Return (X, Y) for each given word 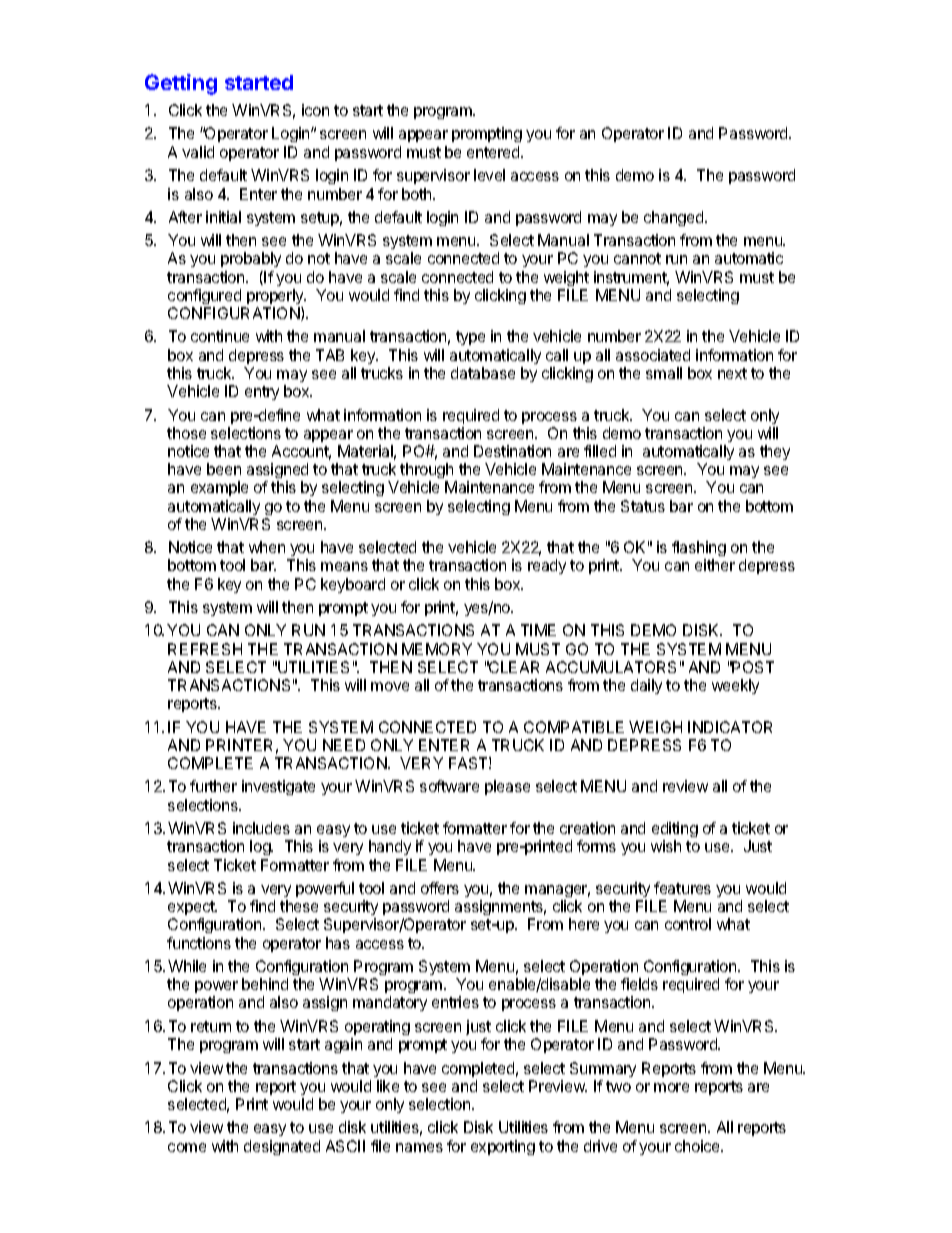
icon (315, 110)
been (224, 469)
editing (675, 831)
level (489, 175)
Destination (512, 451)
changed (675, 218)
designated (282, 1147)
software (449, 786)
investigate (278, 787)
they (775, 452)
